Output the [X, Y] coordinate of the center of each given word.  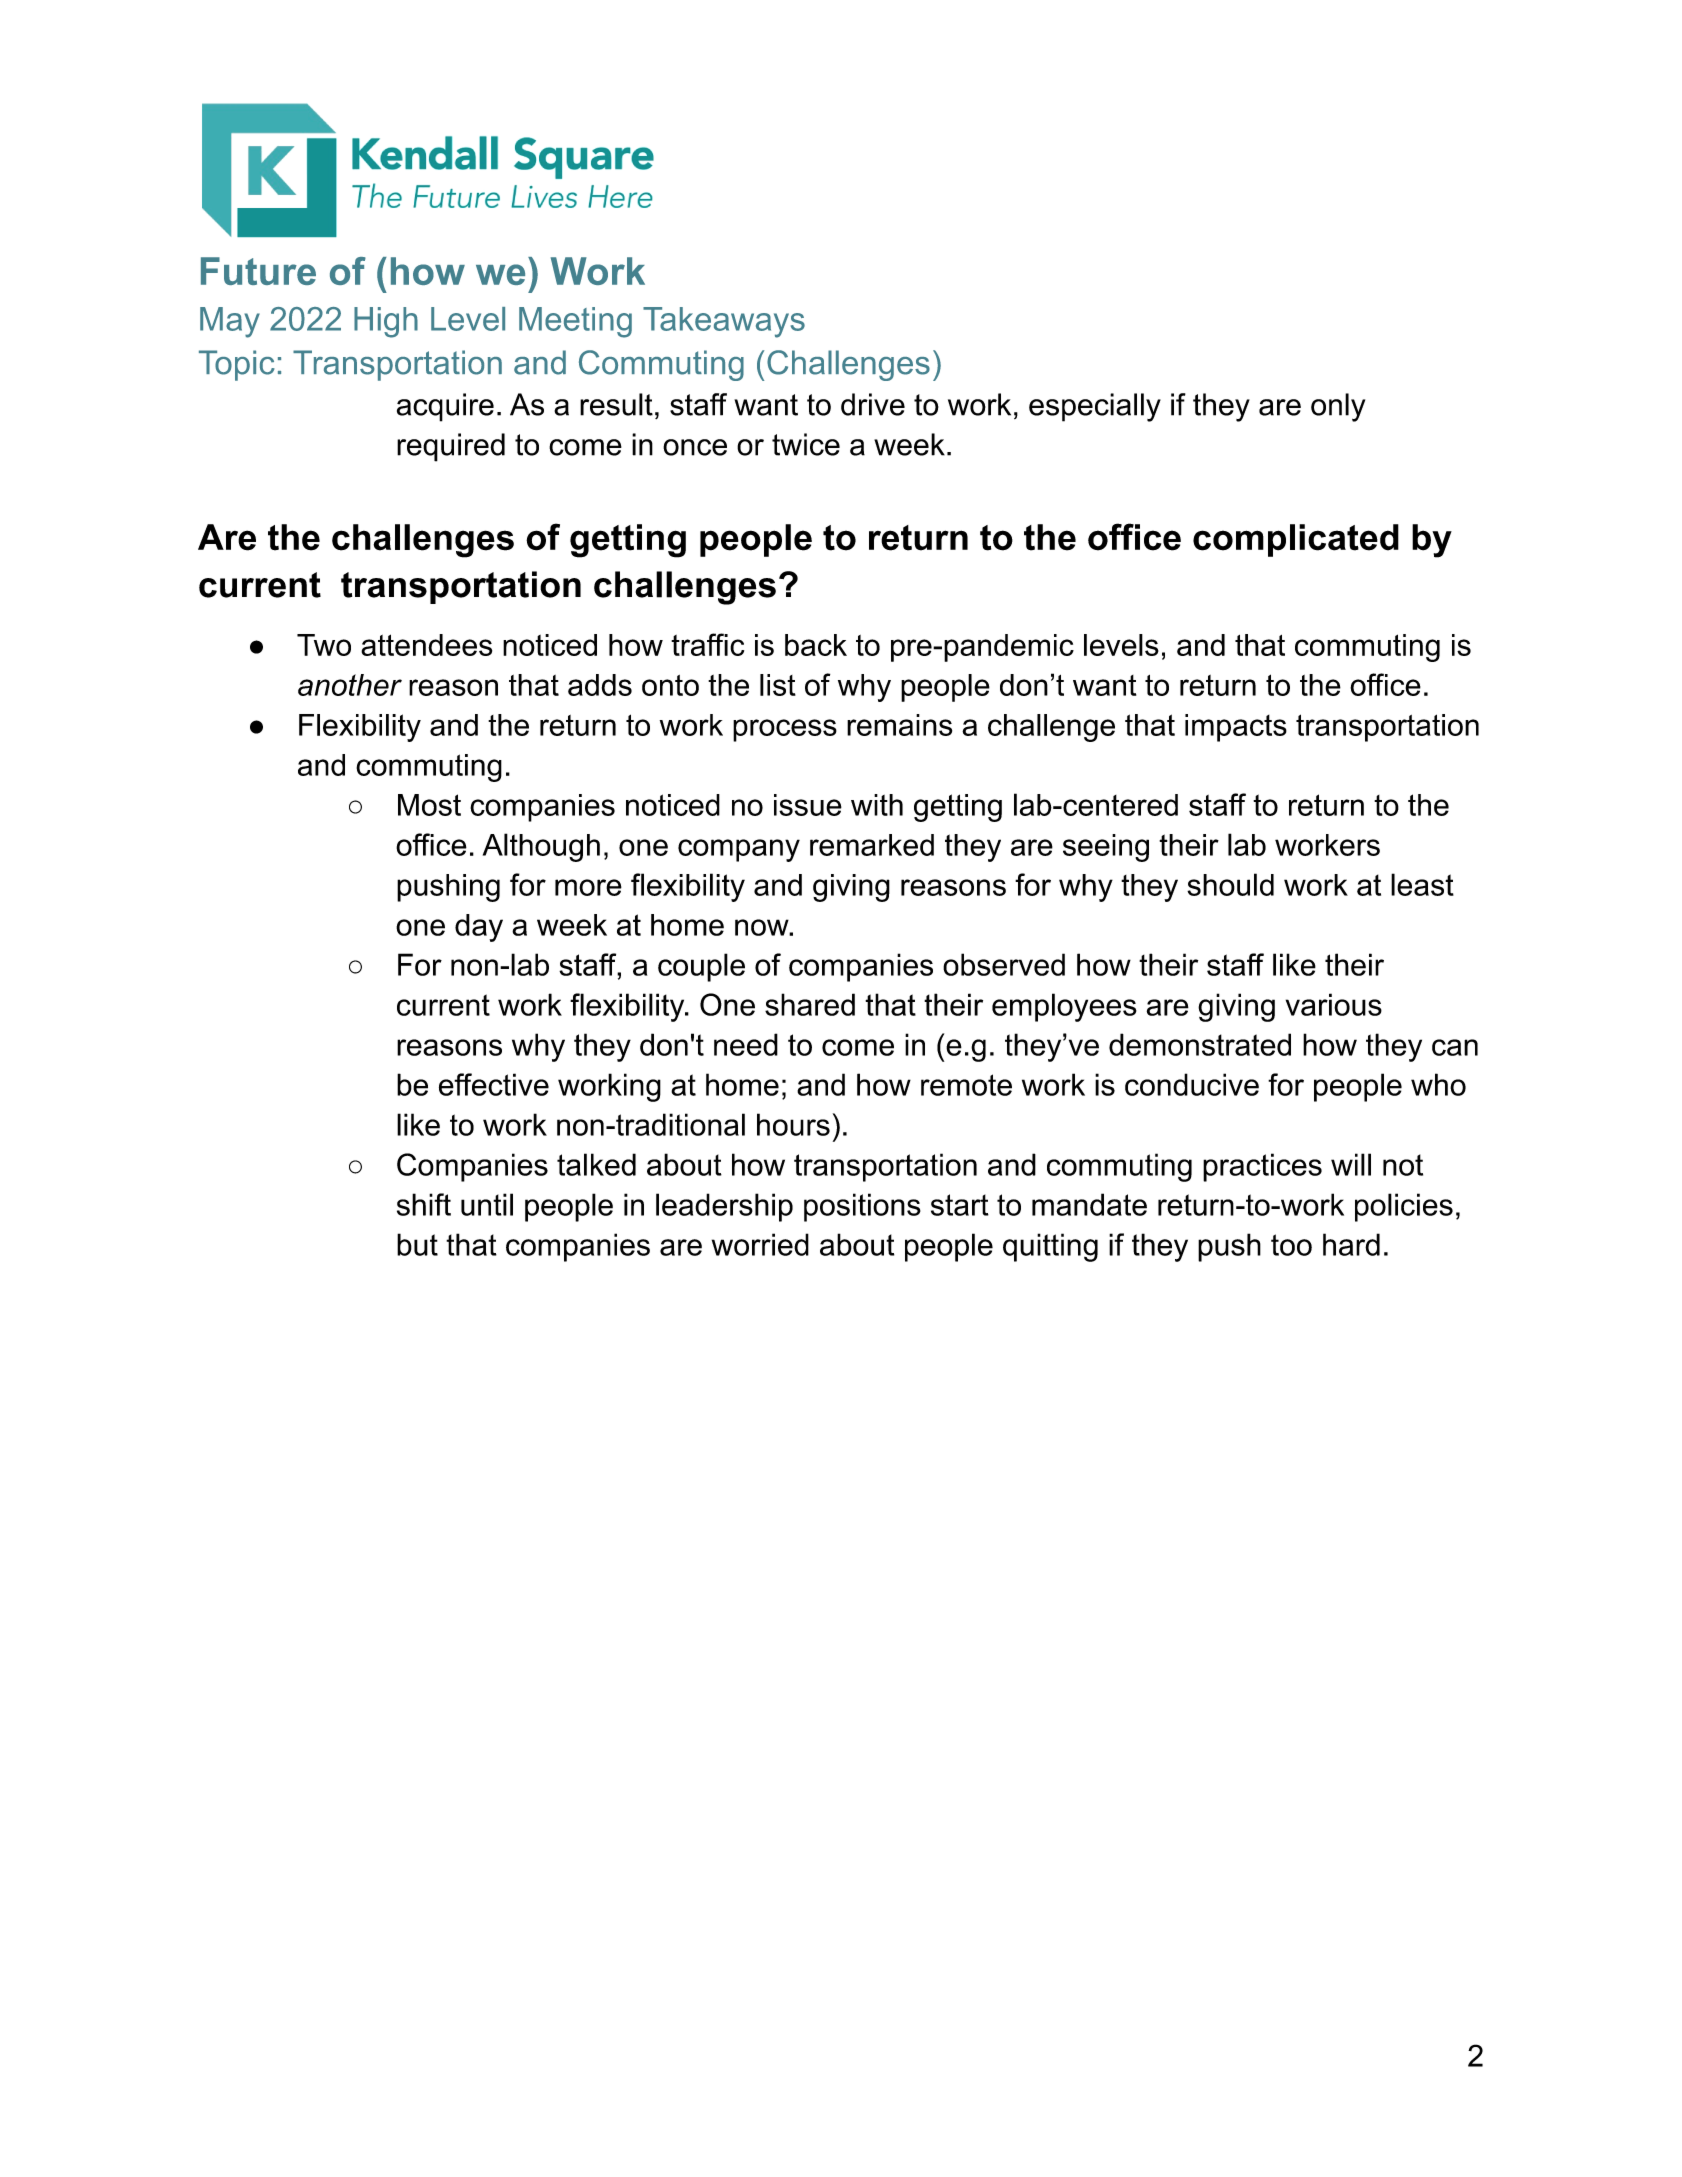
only [1338, 407]
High [386, 322]
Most [429, 805]
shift [424, 1204]
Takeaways [724, 322]
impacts [1236, 728]
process [785, 730]
